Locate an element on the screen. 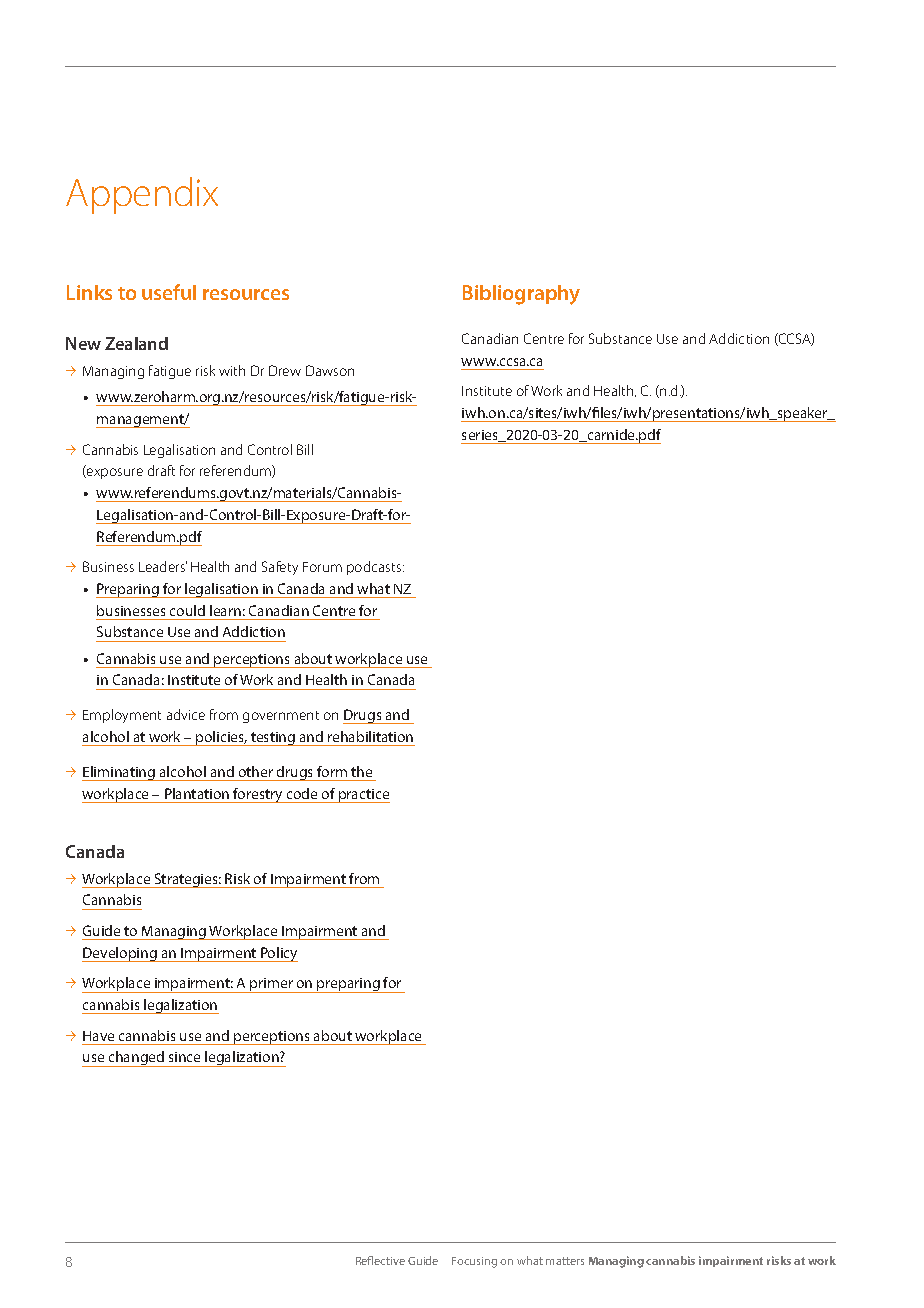 The width and height of the screenshot is (924, 1308). Reflective is located at coordinates (380, 1260).
